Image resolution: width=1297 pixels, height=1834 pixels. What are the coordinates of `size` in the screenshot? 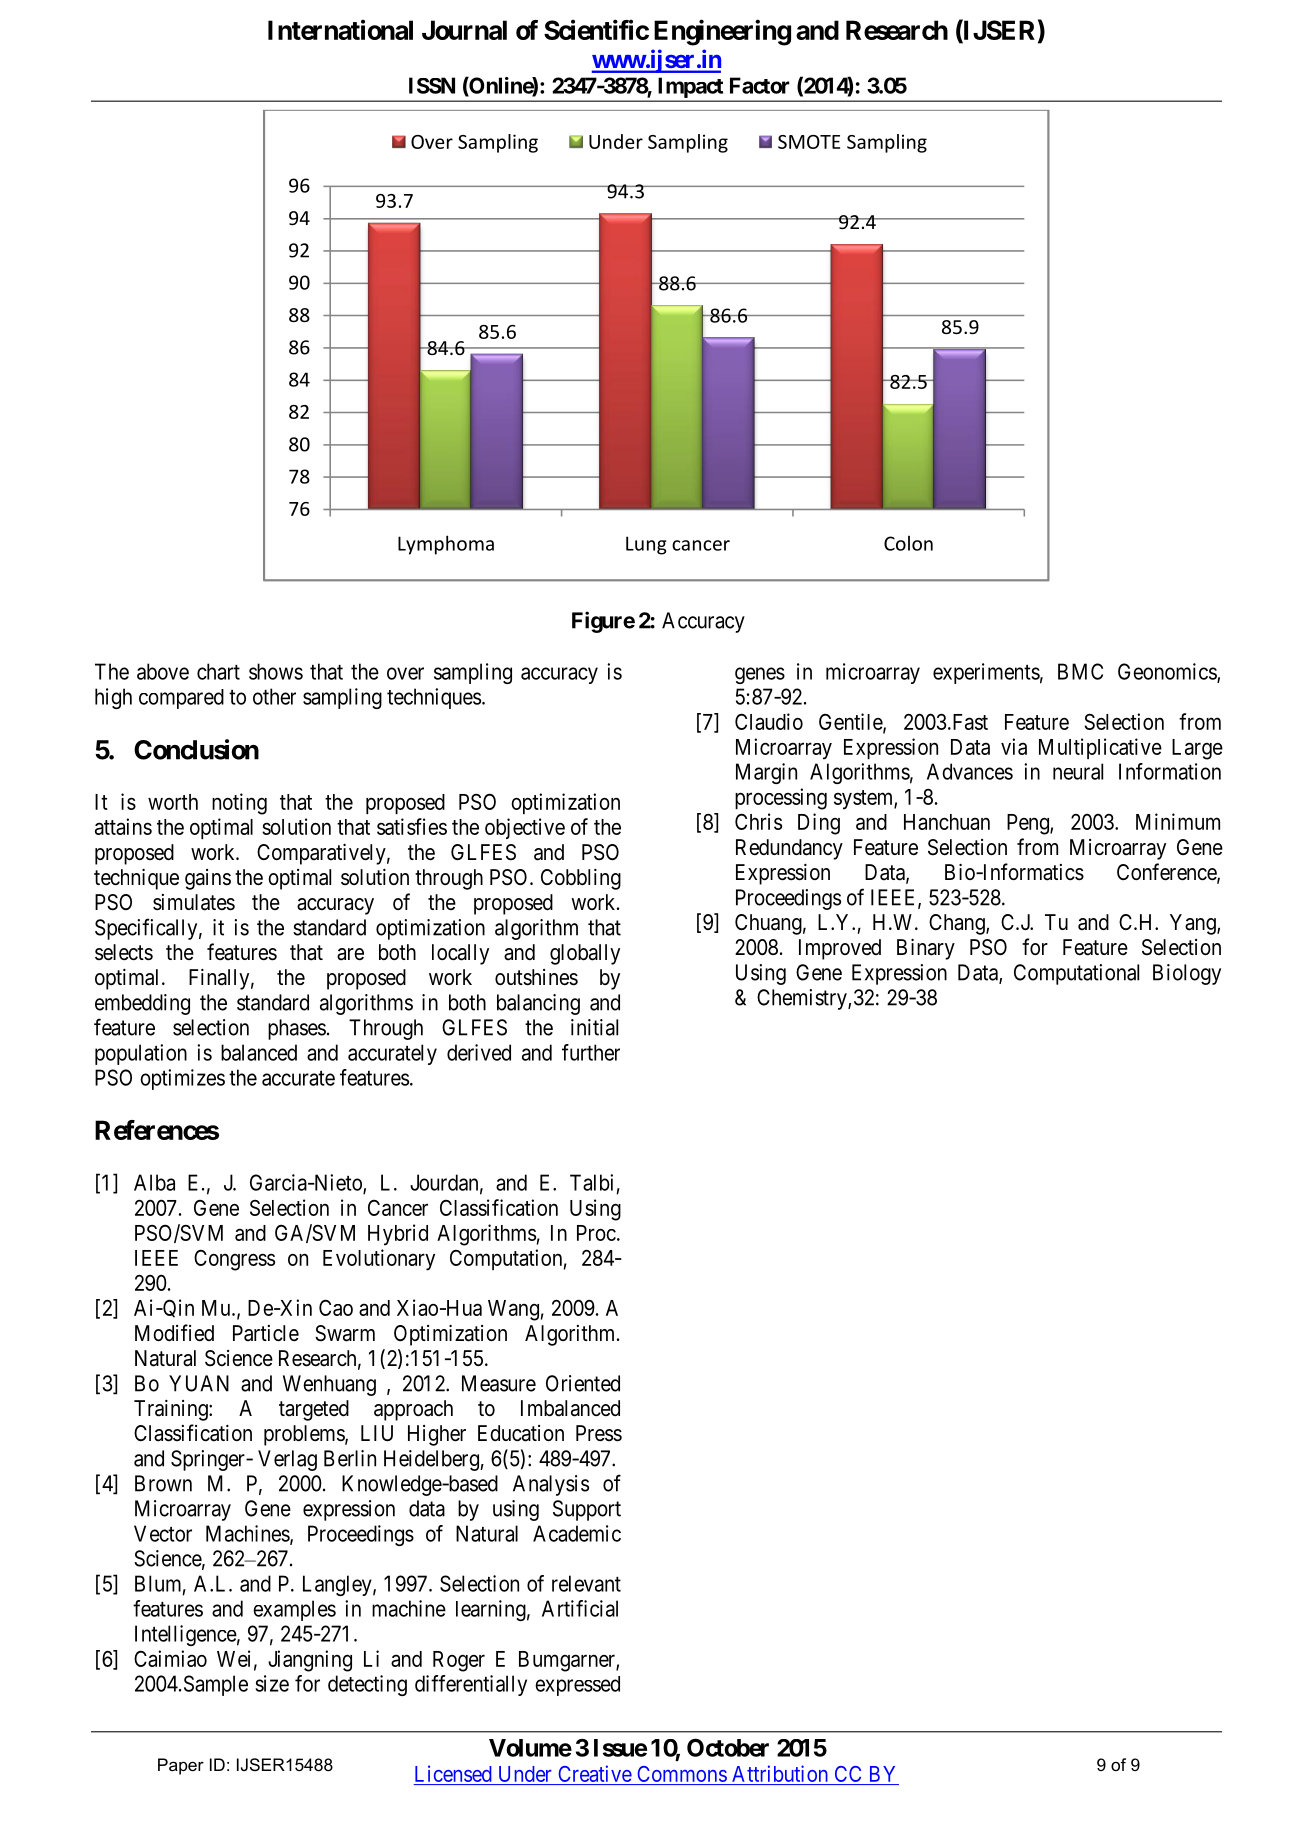 It's located at (272, 1683).
